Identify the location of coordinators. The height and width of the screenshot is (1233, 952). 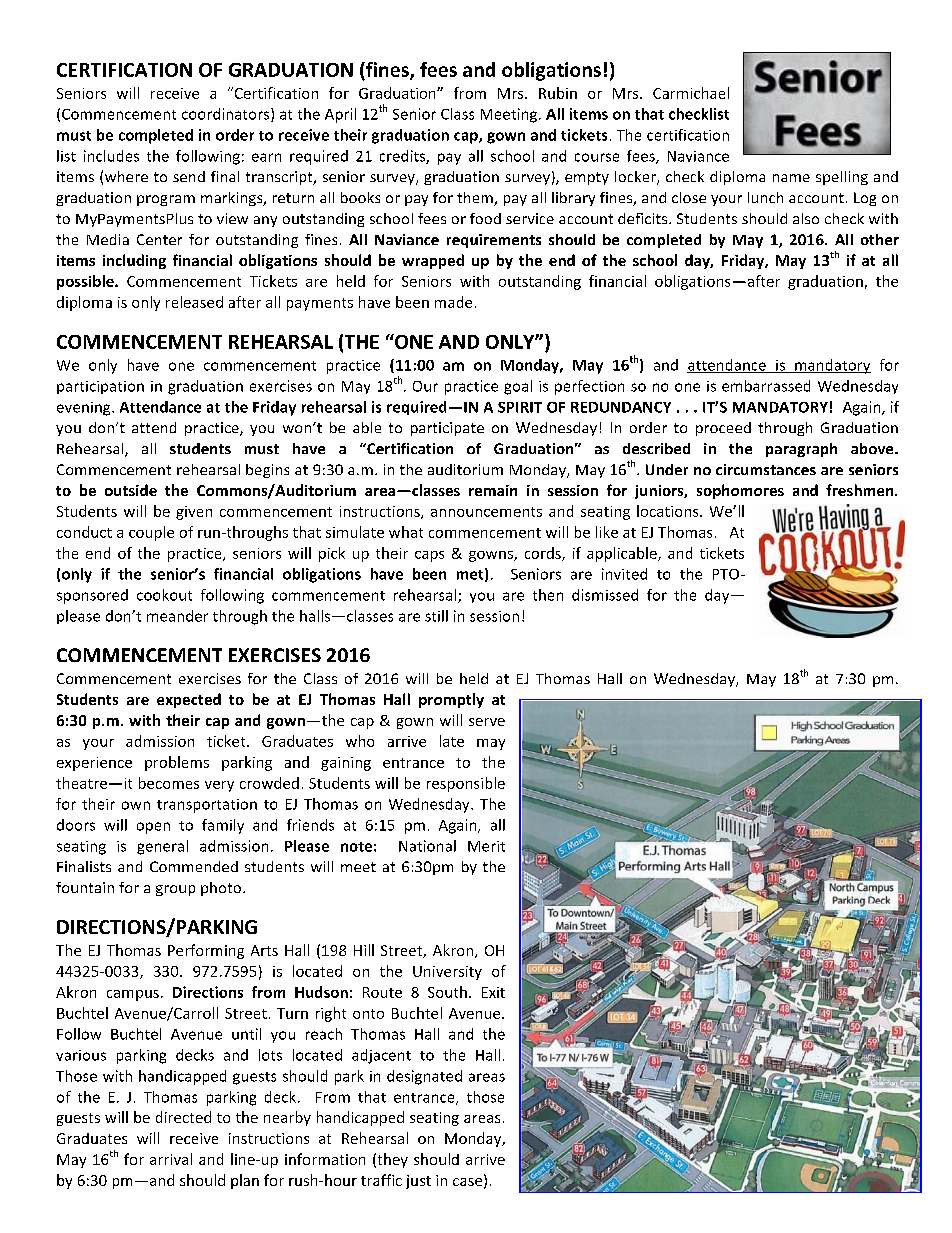
(227, 115).
